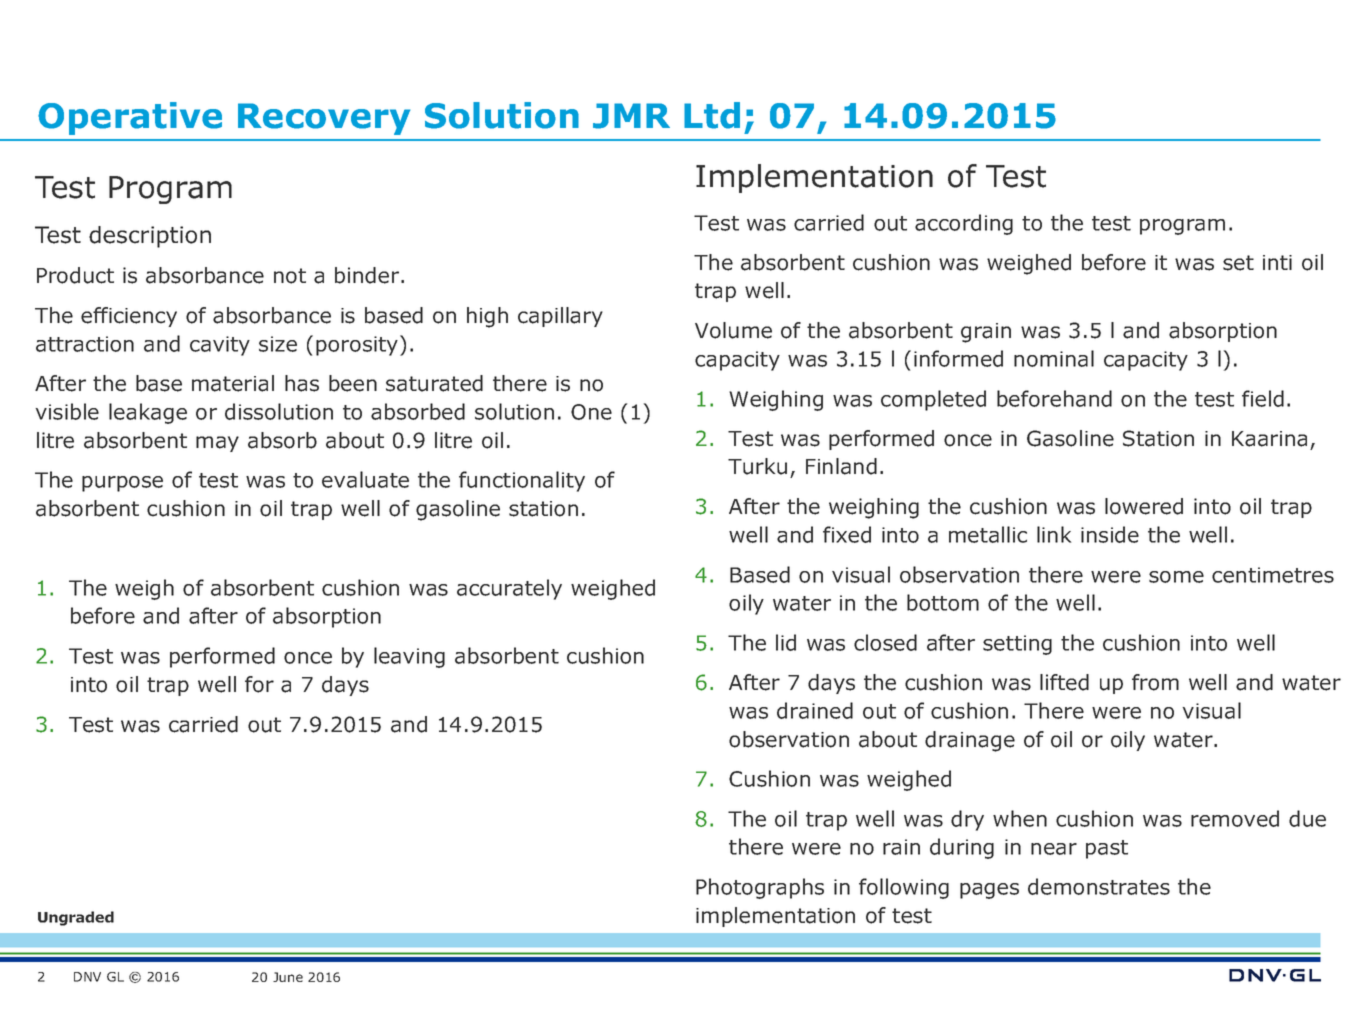  What do you see at coordinates (288, 977) in the screenshot?
I see `June` at bounding box center [288, 977].
